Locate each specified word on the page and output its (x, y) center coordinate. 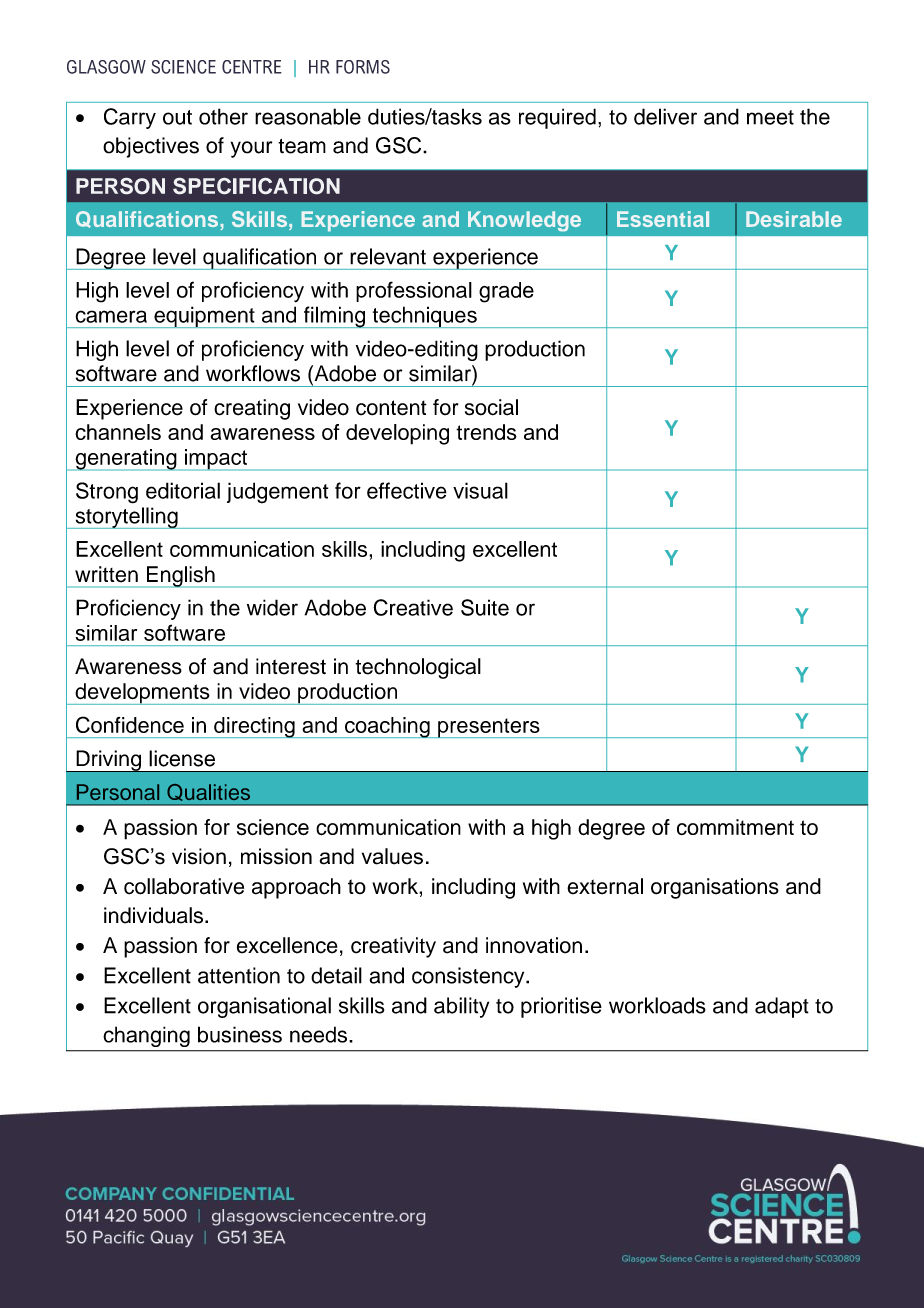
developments (142, 694)
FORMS (363, 67)
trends (486, 432)
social (491, 407)
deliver (665, 116)
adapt (782, 1007)
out (177, 117)
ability (461, 1007)
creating (252, 409)
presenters (489, 728)
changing (147, 1037)
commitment (735, 827)
